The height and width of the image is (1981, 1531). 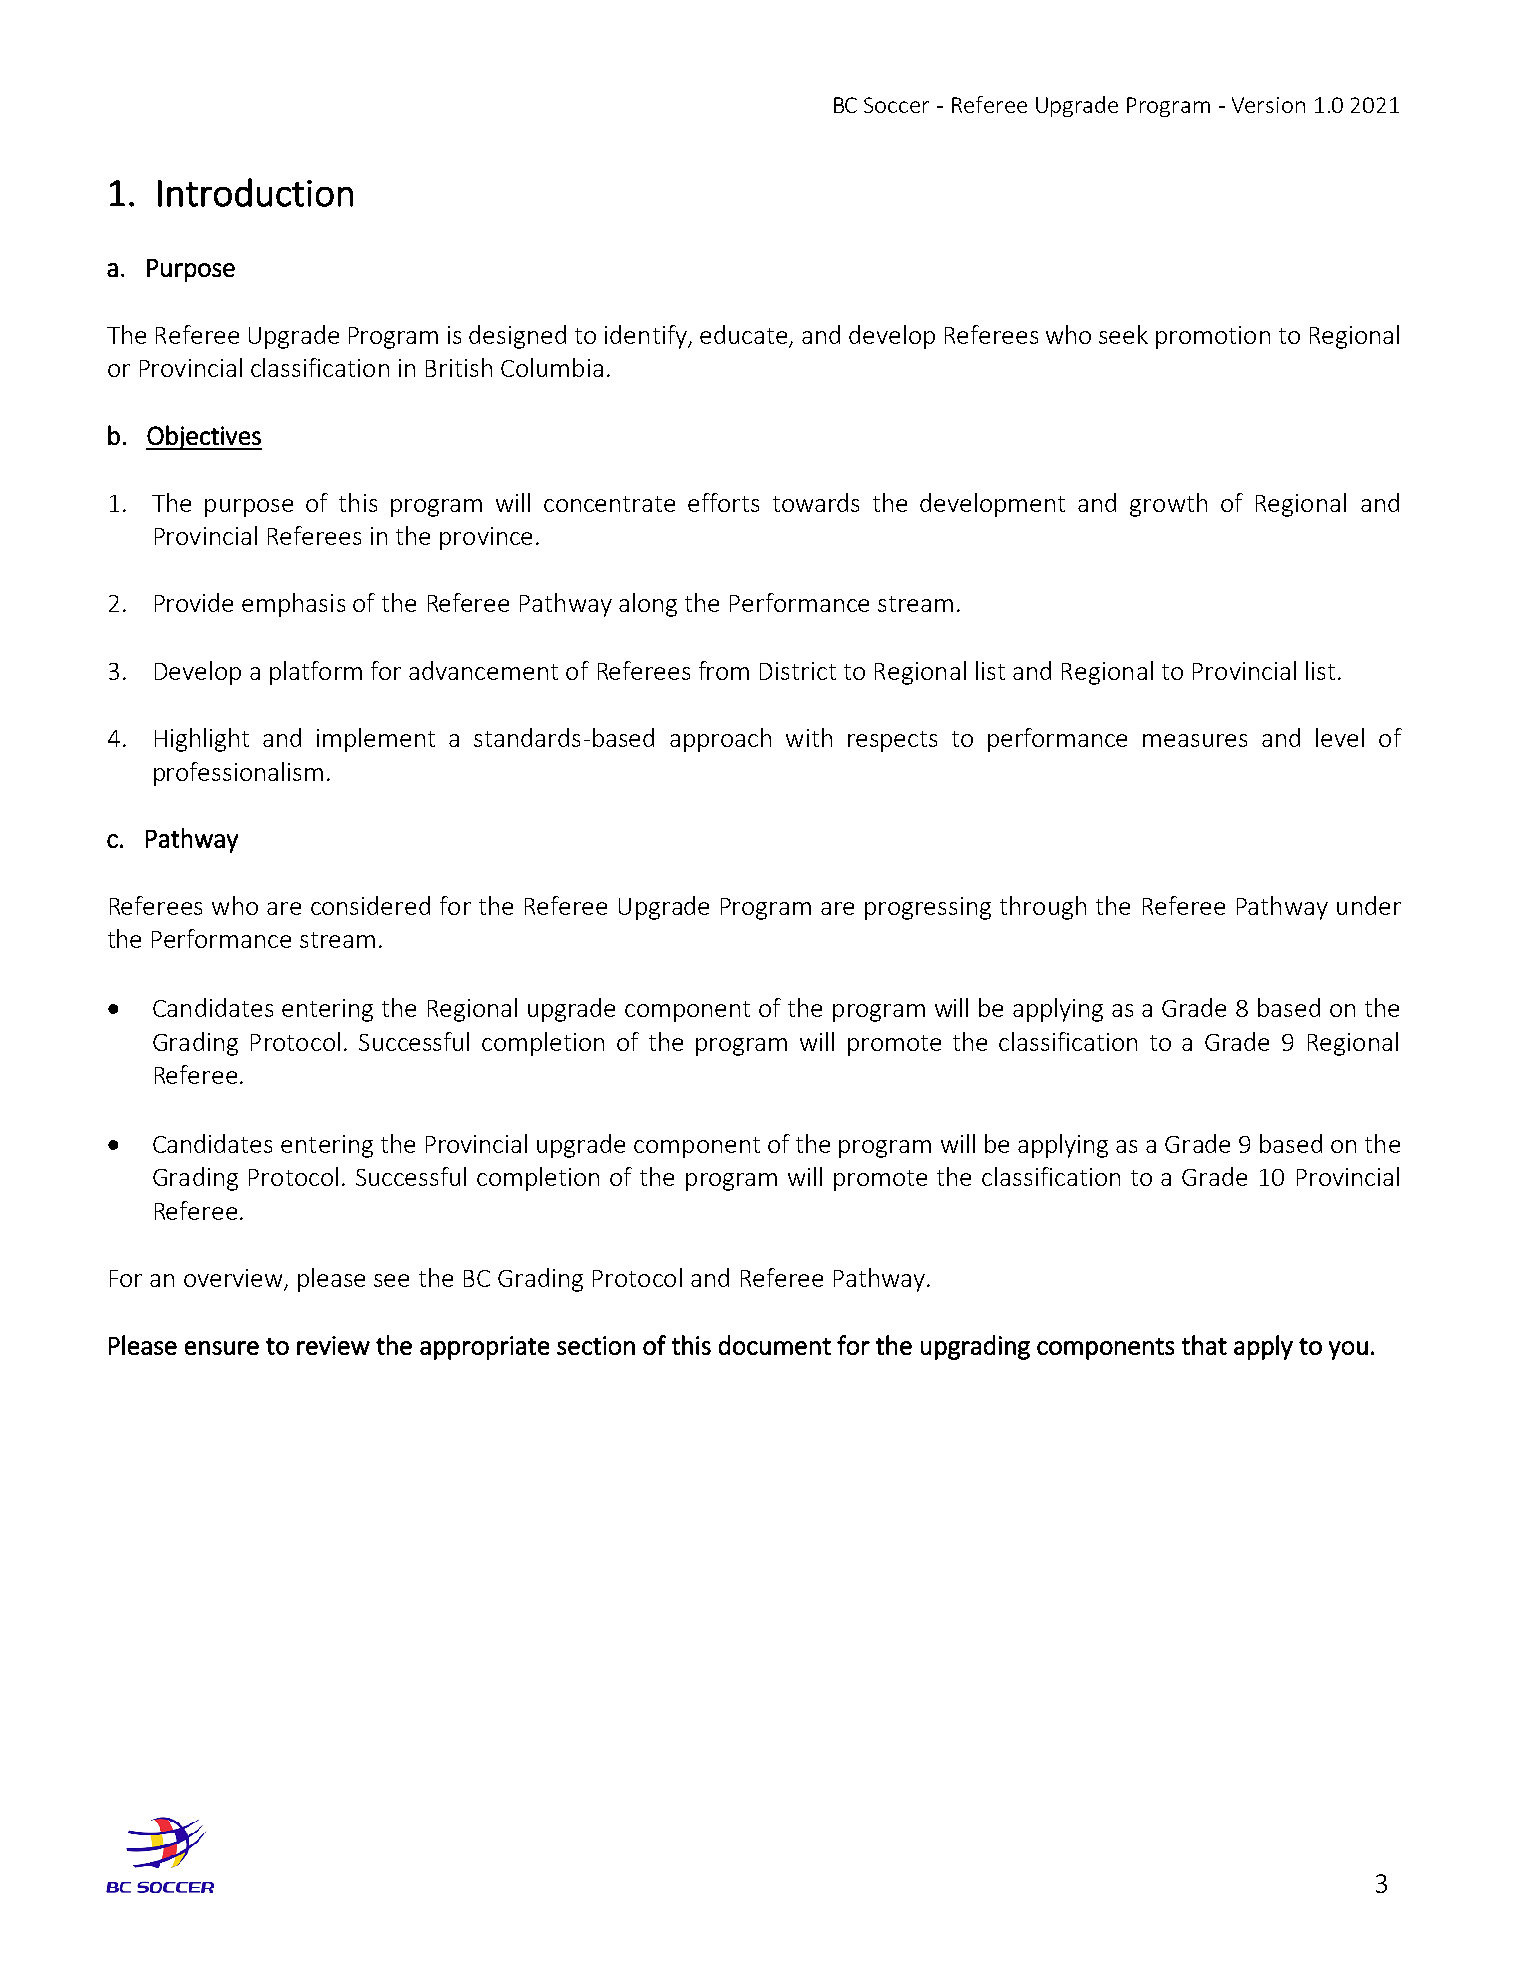 I want to click on Objectives, so click(x=204, y=437).
